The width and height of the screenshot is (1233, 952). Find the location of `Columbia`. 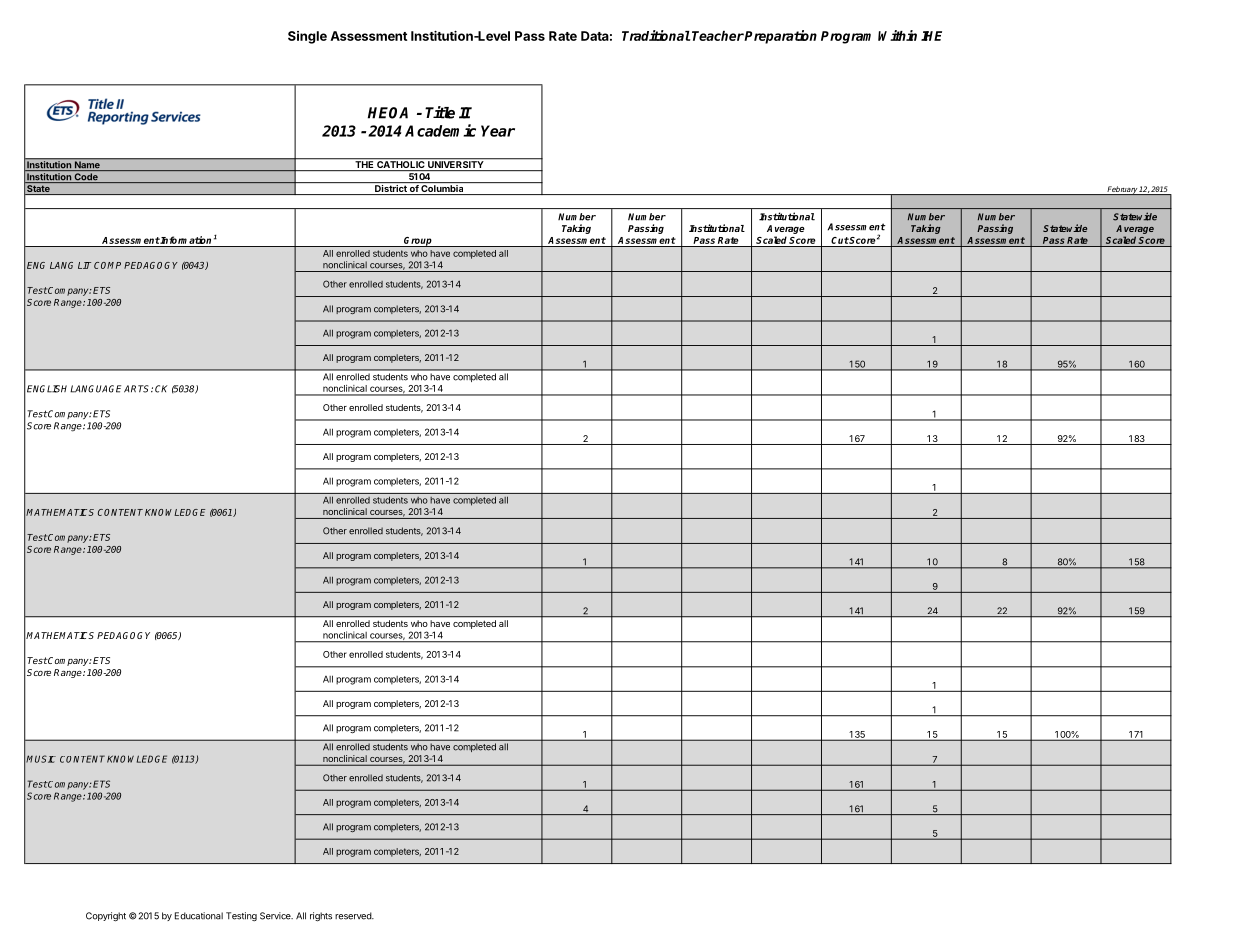

Columbia is located at coordinates (442, 190).
